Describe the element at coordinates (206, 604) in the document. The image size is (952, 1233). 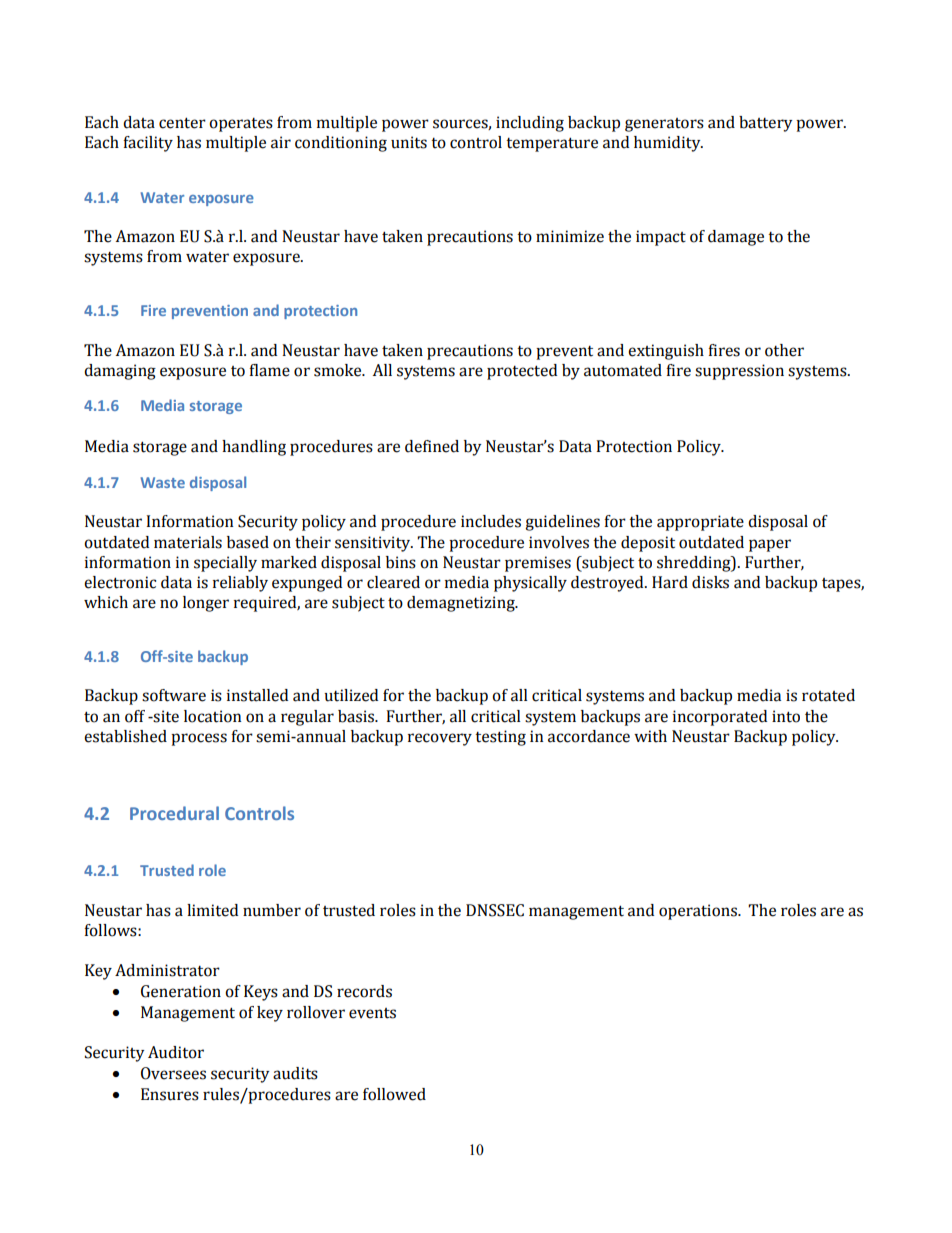
I see `longer` at that location.
